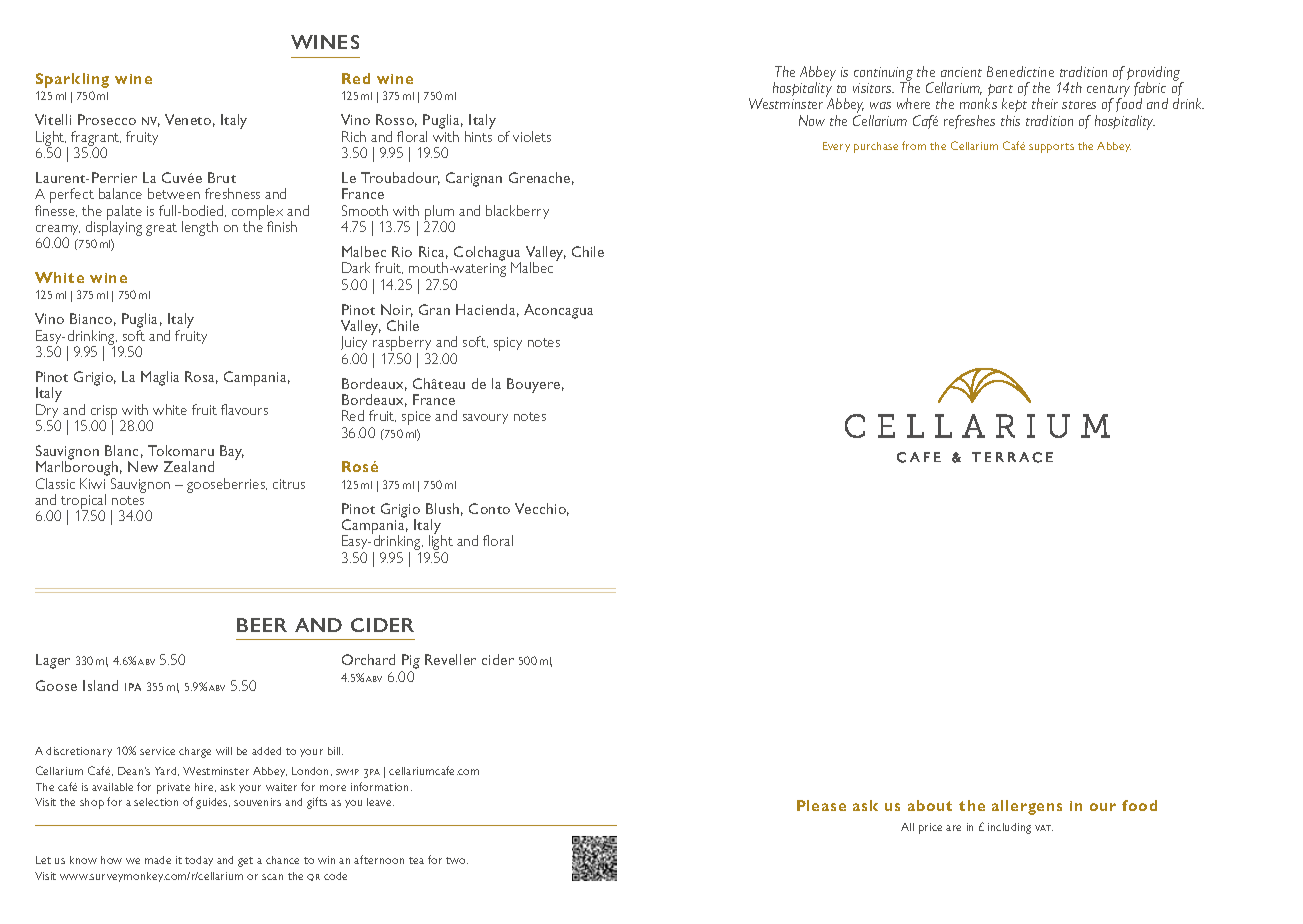  What do you see at coordinates (410, 663) in the document?
I see `Pig` at bounding box center [410, 663].
